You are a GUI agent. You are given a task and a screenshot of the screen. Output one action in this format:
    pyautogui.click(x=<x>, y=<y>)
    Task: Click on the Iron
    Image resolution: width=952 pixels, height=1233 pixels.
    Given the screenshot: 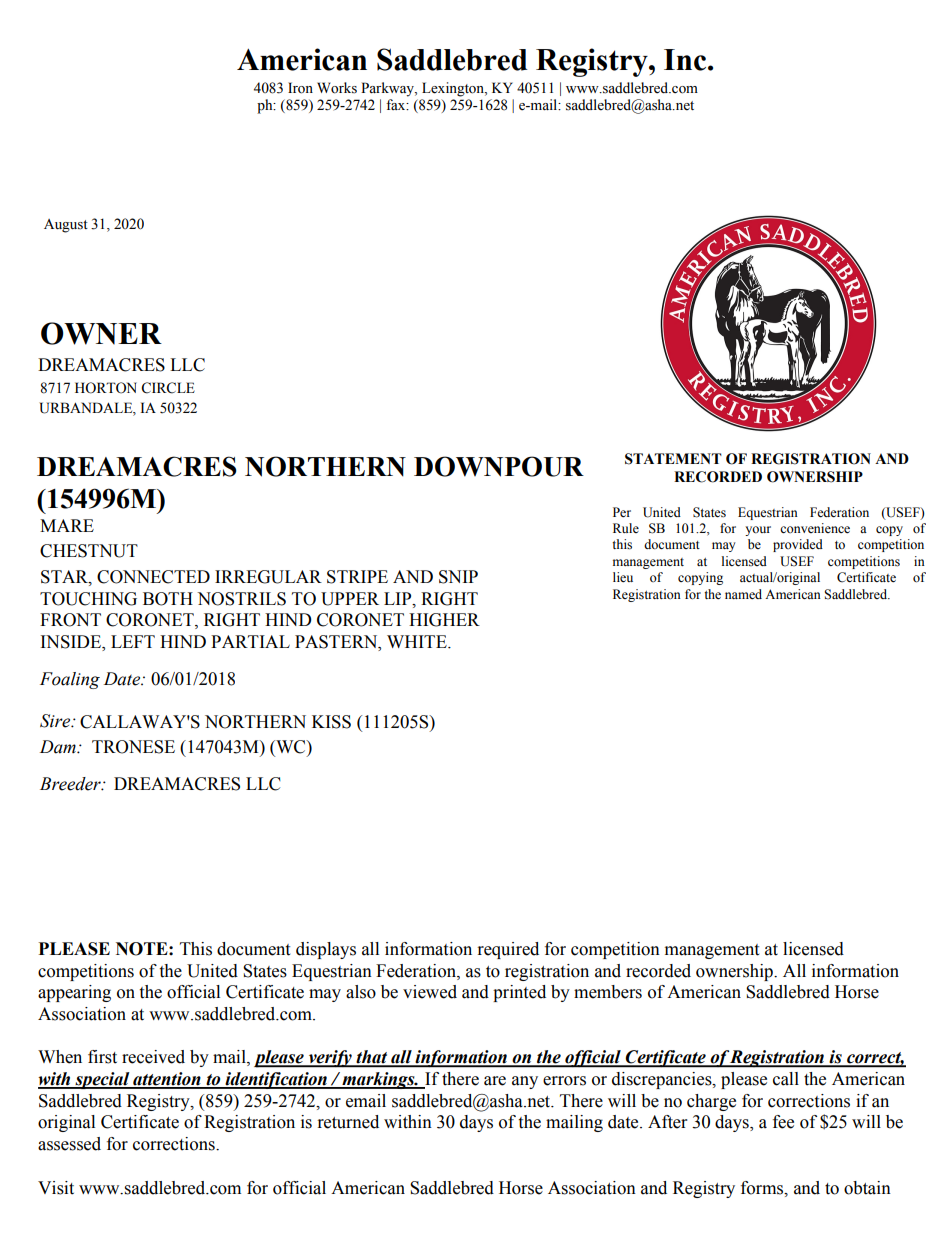 What is the action you would take?
    pyautogui.click(x=300, y=88)
